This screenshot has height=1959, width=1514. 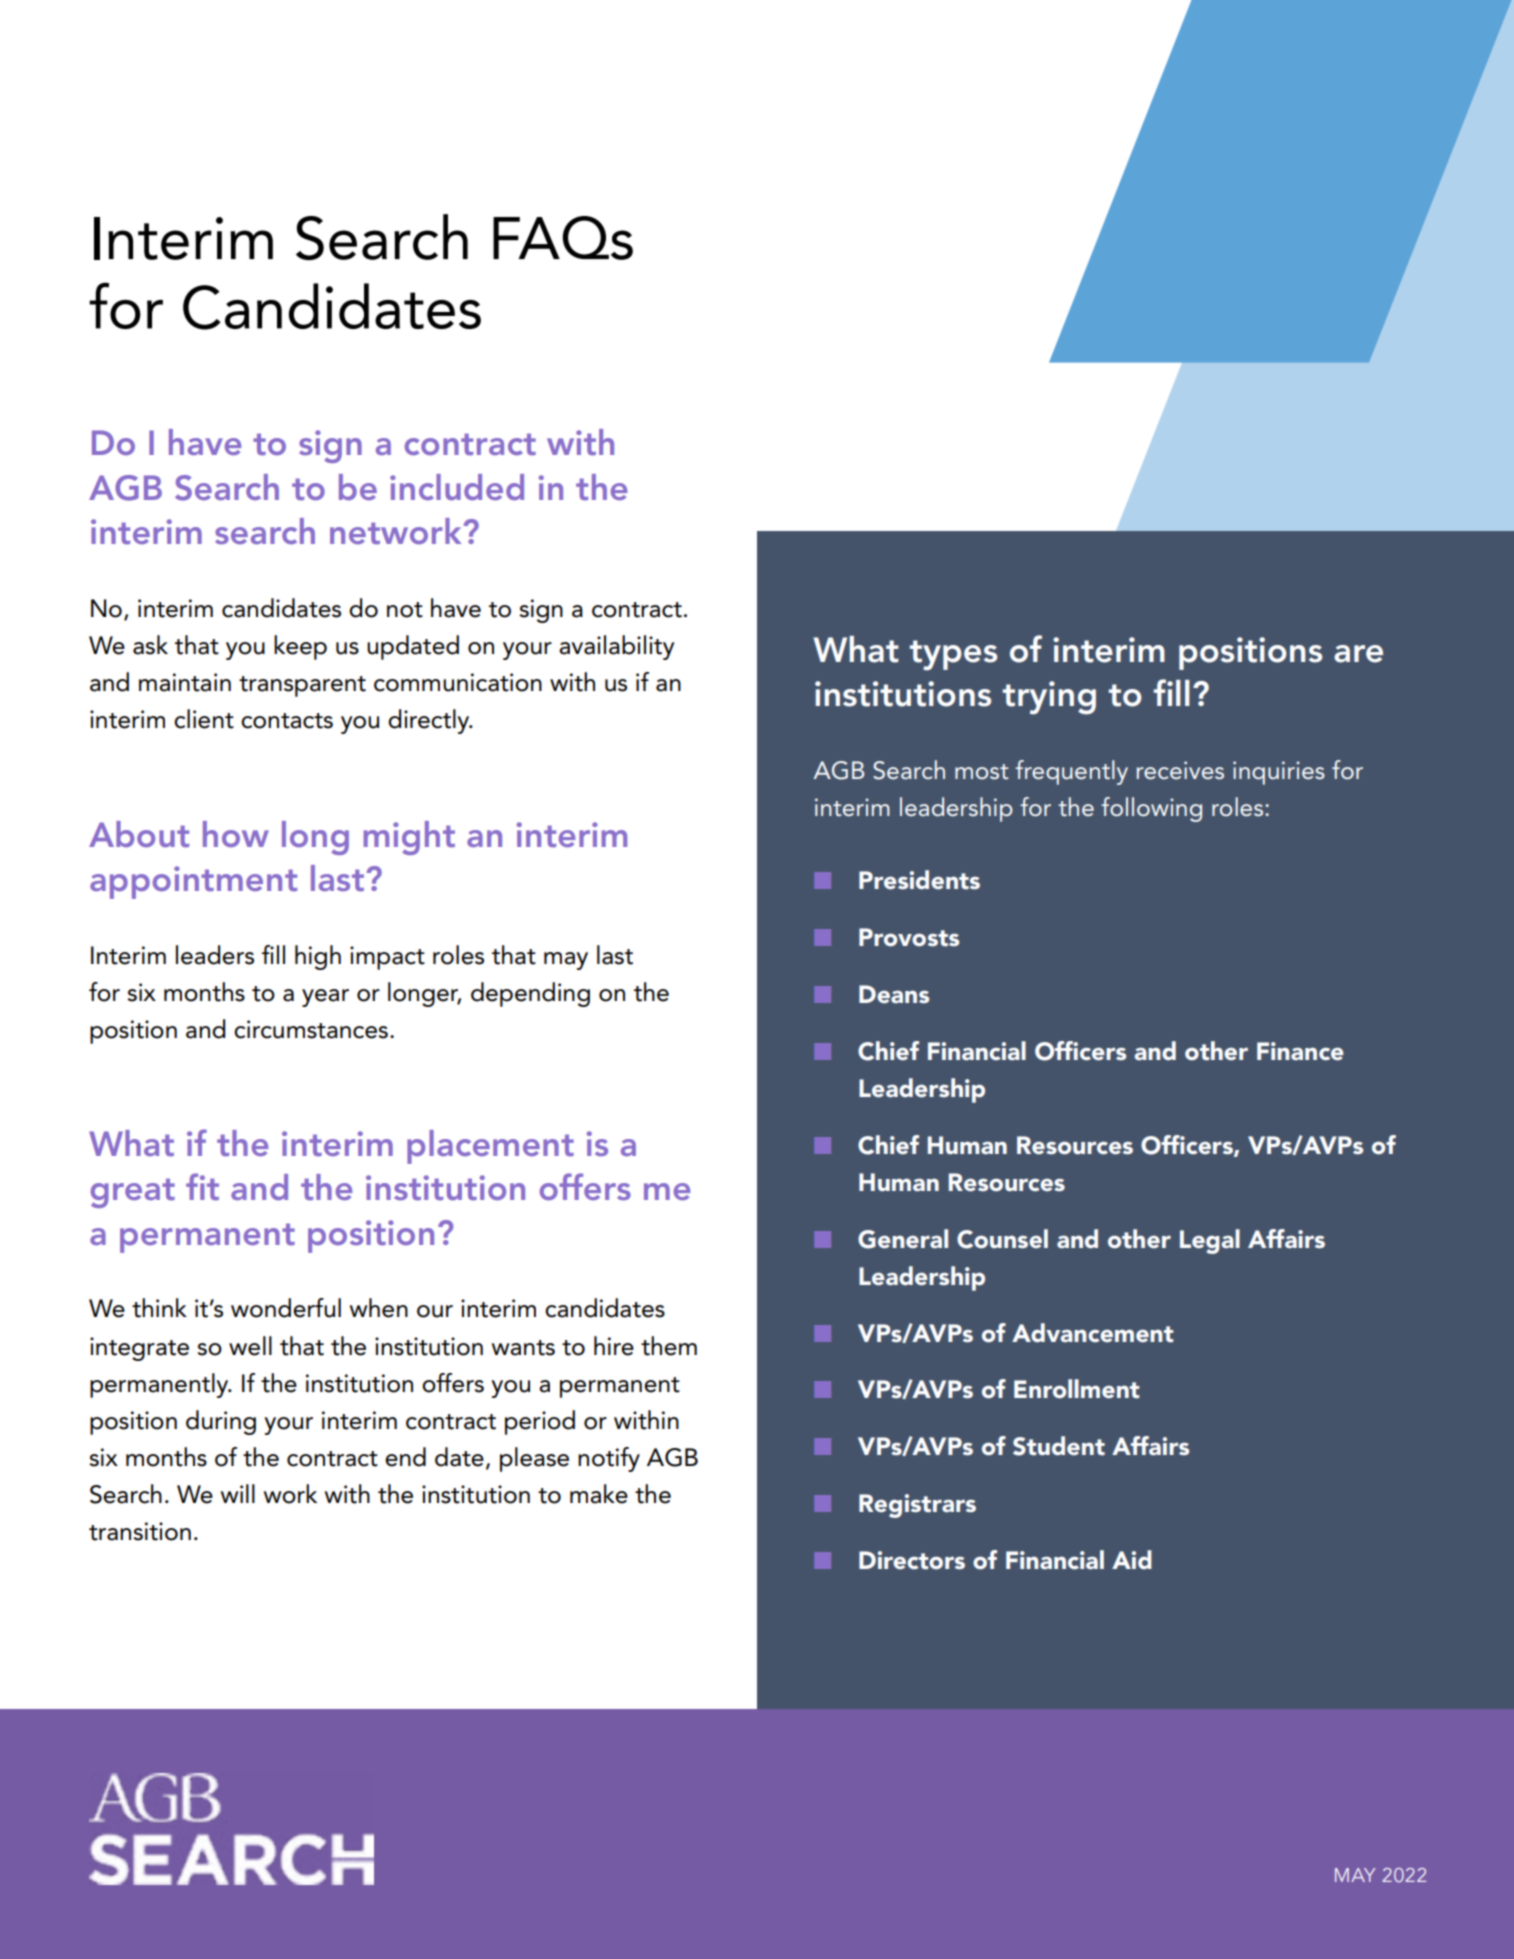 I want to click on included, so click(x=457, y=487).
